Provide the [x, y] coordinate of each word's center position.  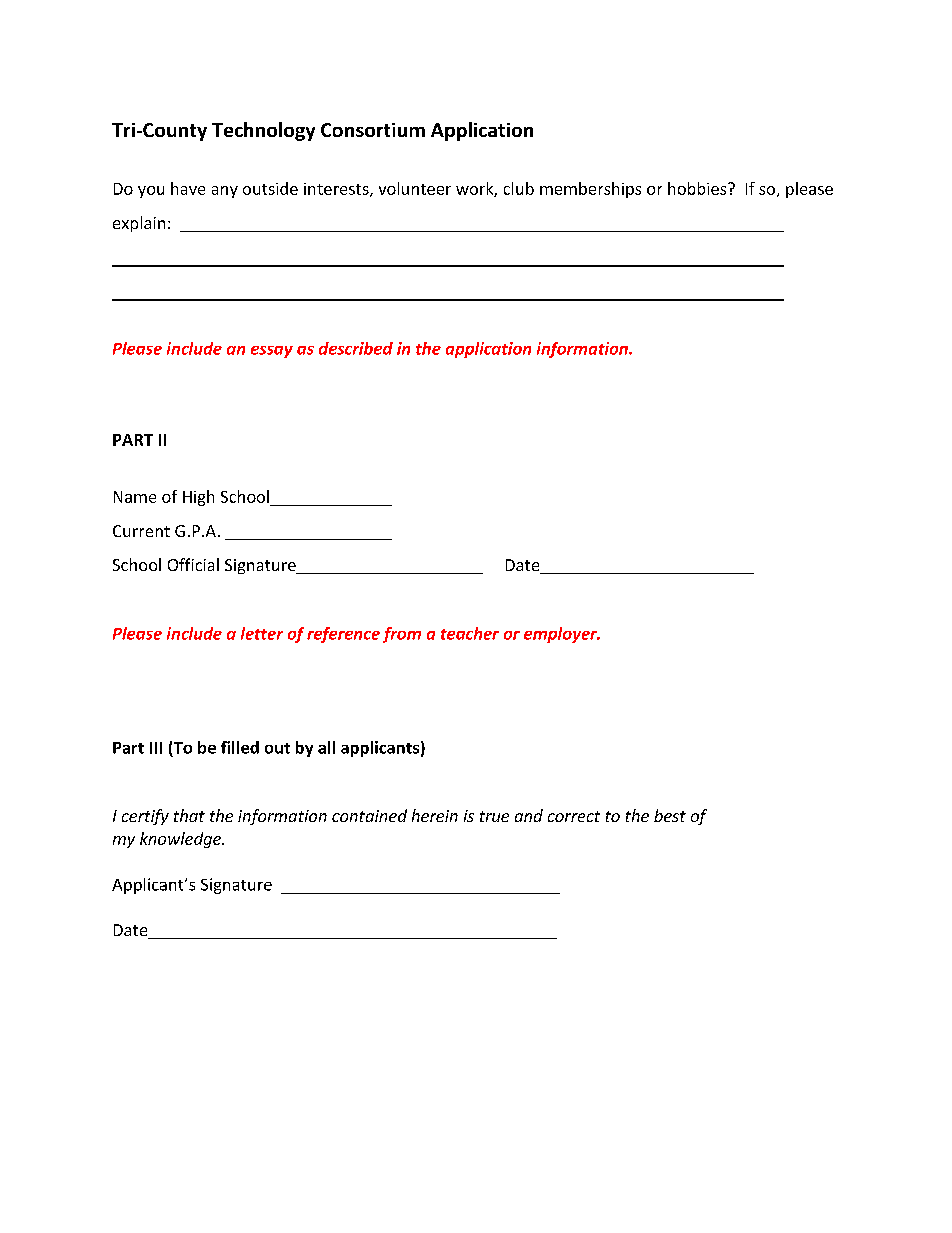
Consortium [373, 130]
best [670, 815]
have [188, 188]
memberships [590, 190]
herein [435, 815]
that [189, 815]
